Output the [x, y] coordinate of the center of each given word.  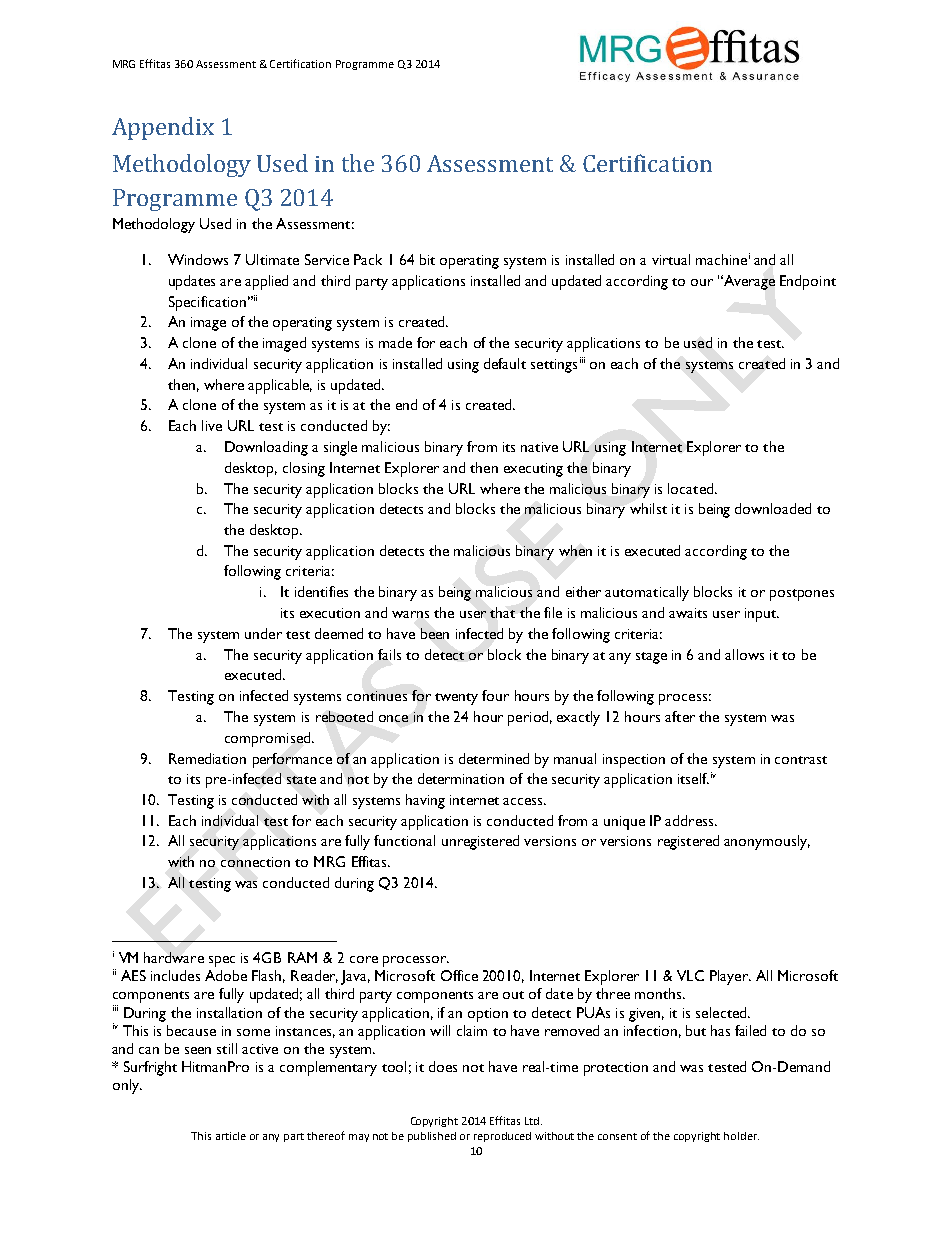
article [231, 1136]
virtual [671, 259]
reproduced [502, 1137]
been [435, 633]
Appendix [163, 128]
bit [427, 259]
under [263, 633]
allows [744, 654]
